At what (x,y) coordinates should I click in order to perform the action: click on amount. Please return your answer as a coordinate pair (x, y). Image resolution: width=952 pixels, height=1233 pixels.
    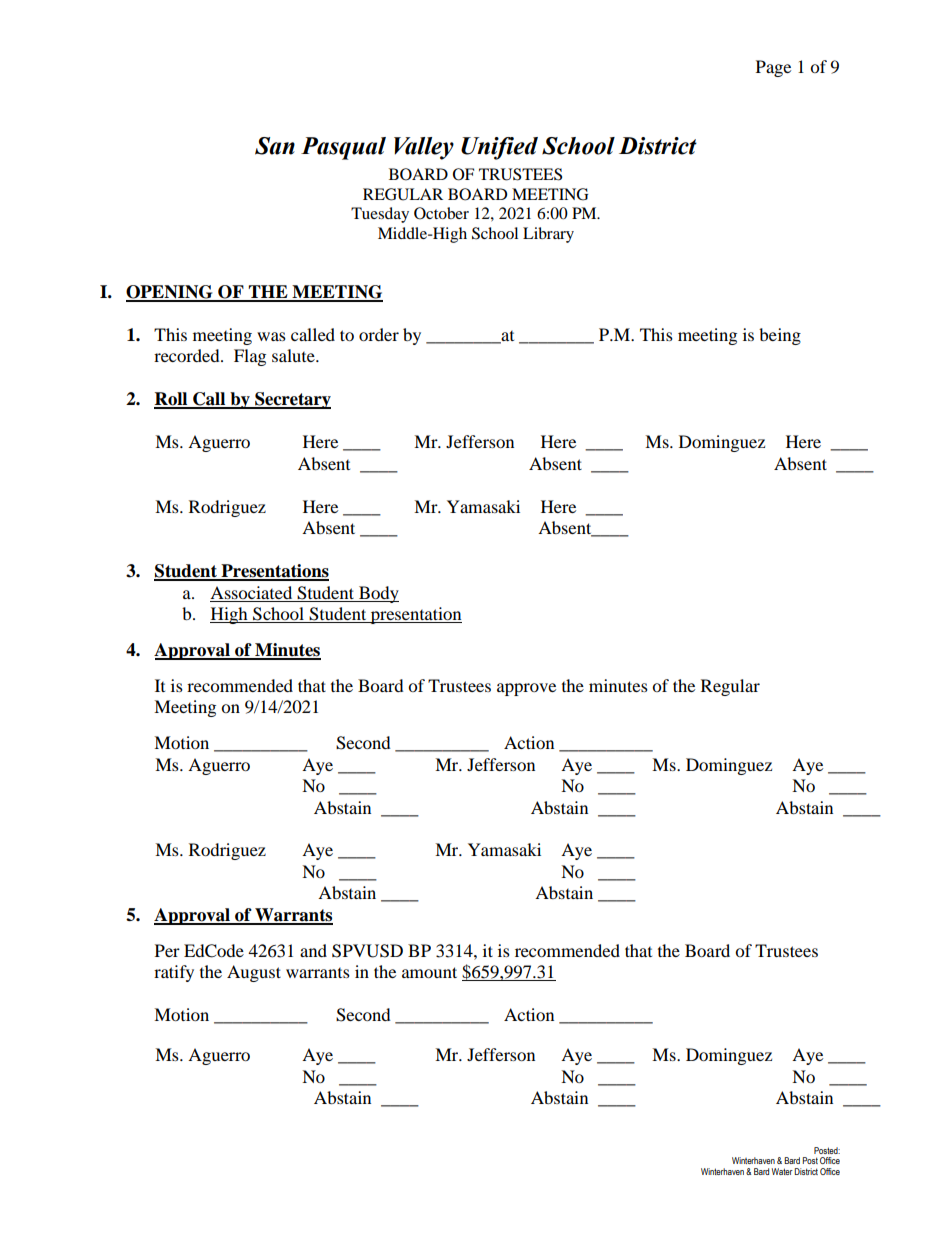
    Looking at the image, I should click on (429, 972).
